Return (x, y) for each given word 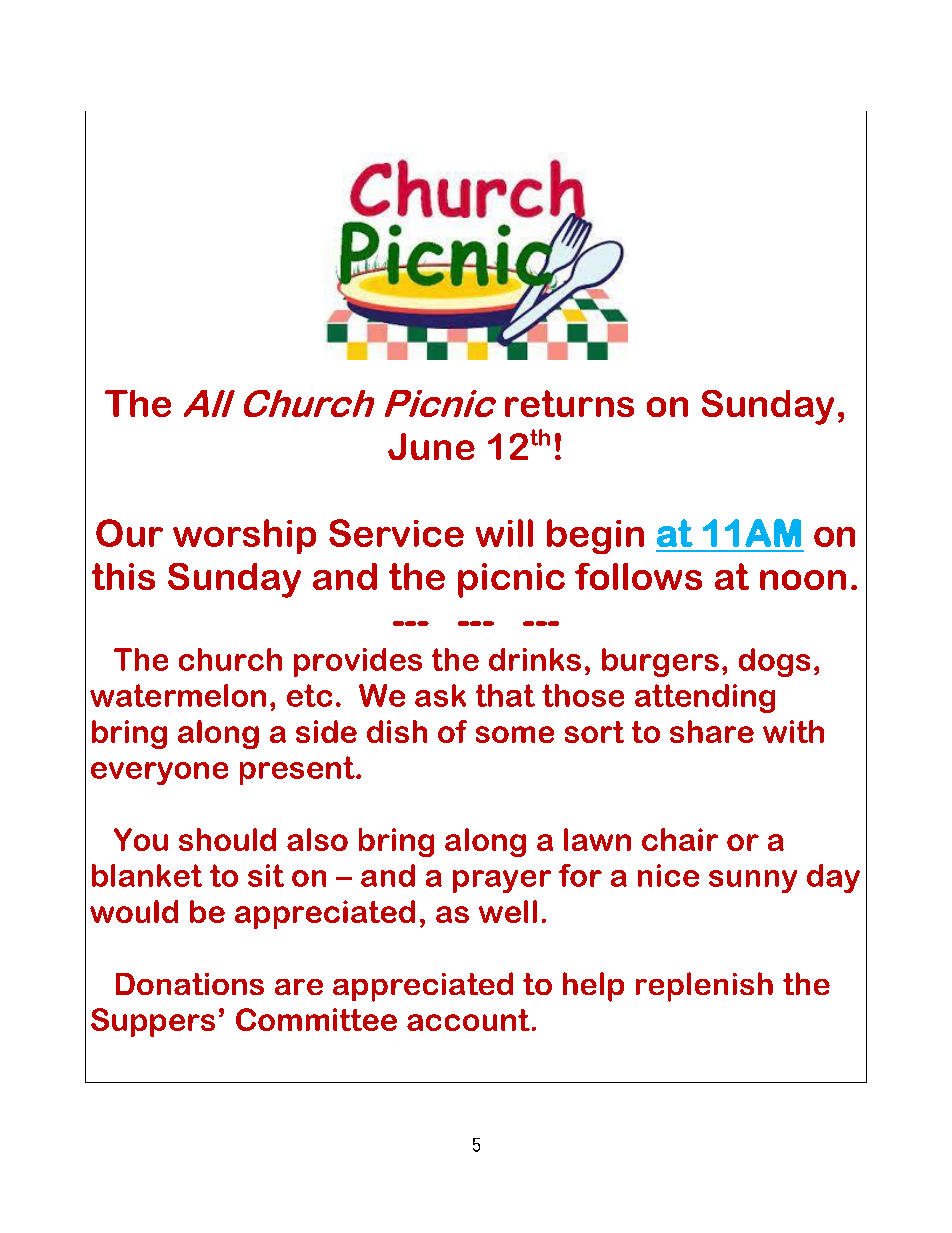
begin (595, 536)
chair (680, 839)
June (431, 446)
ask (440, 695)
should (227, 839)
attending (705, 698)
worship (244, 536)
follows (638, 576)
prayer (502, 881)
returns (569, 403)
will (504, 533)
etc (309, 695)
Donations (190, 984)
